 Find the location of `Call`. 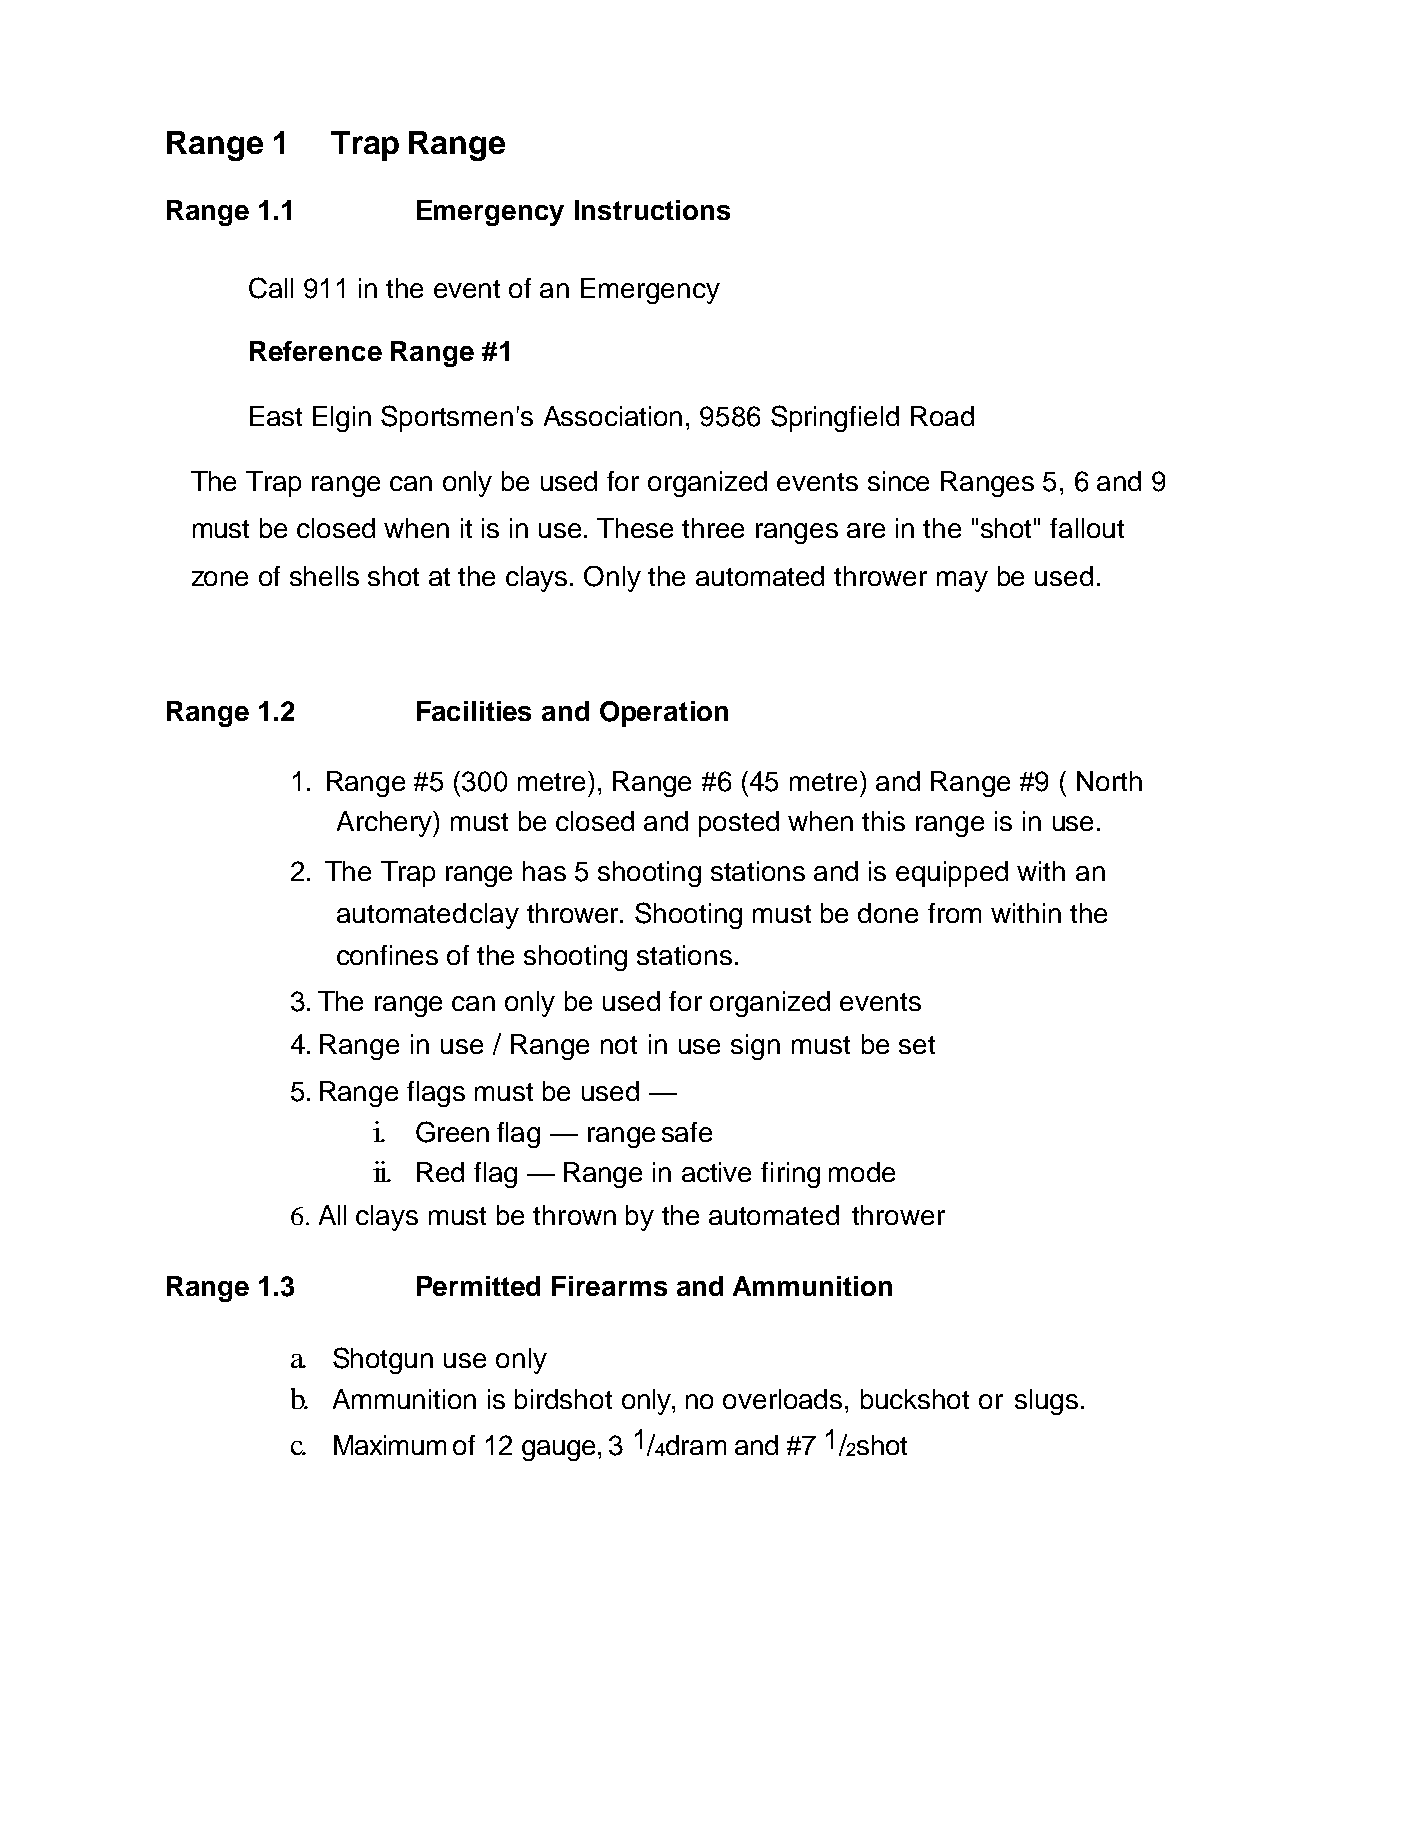

Call is located at coordinates (271, 288).
